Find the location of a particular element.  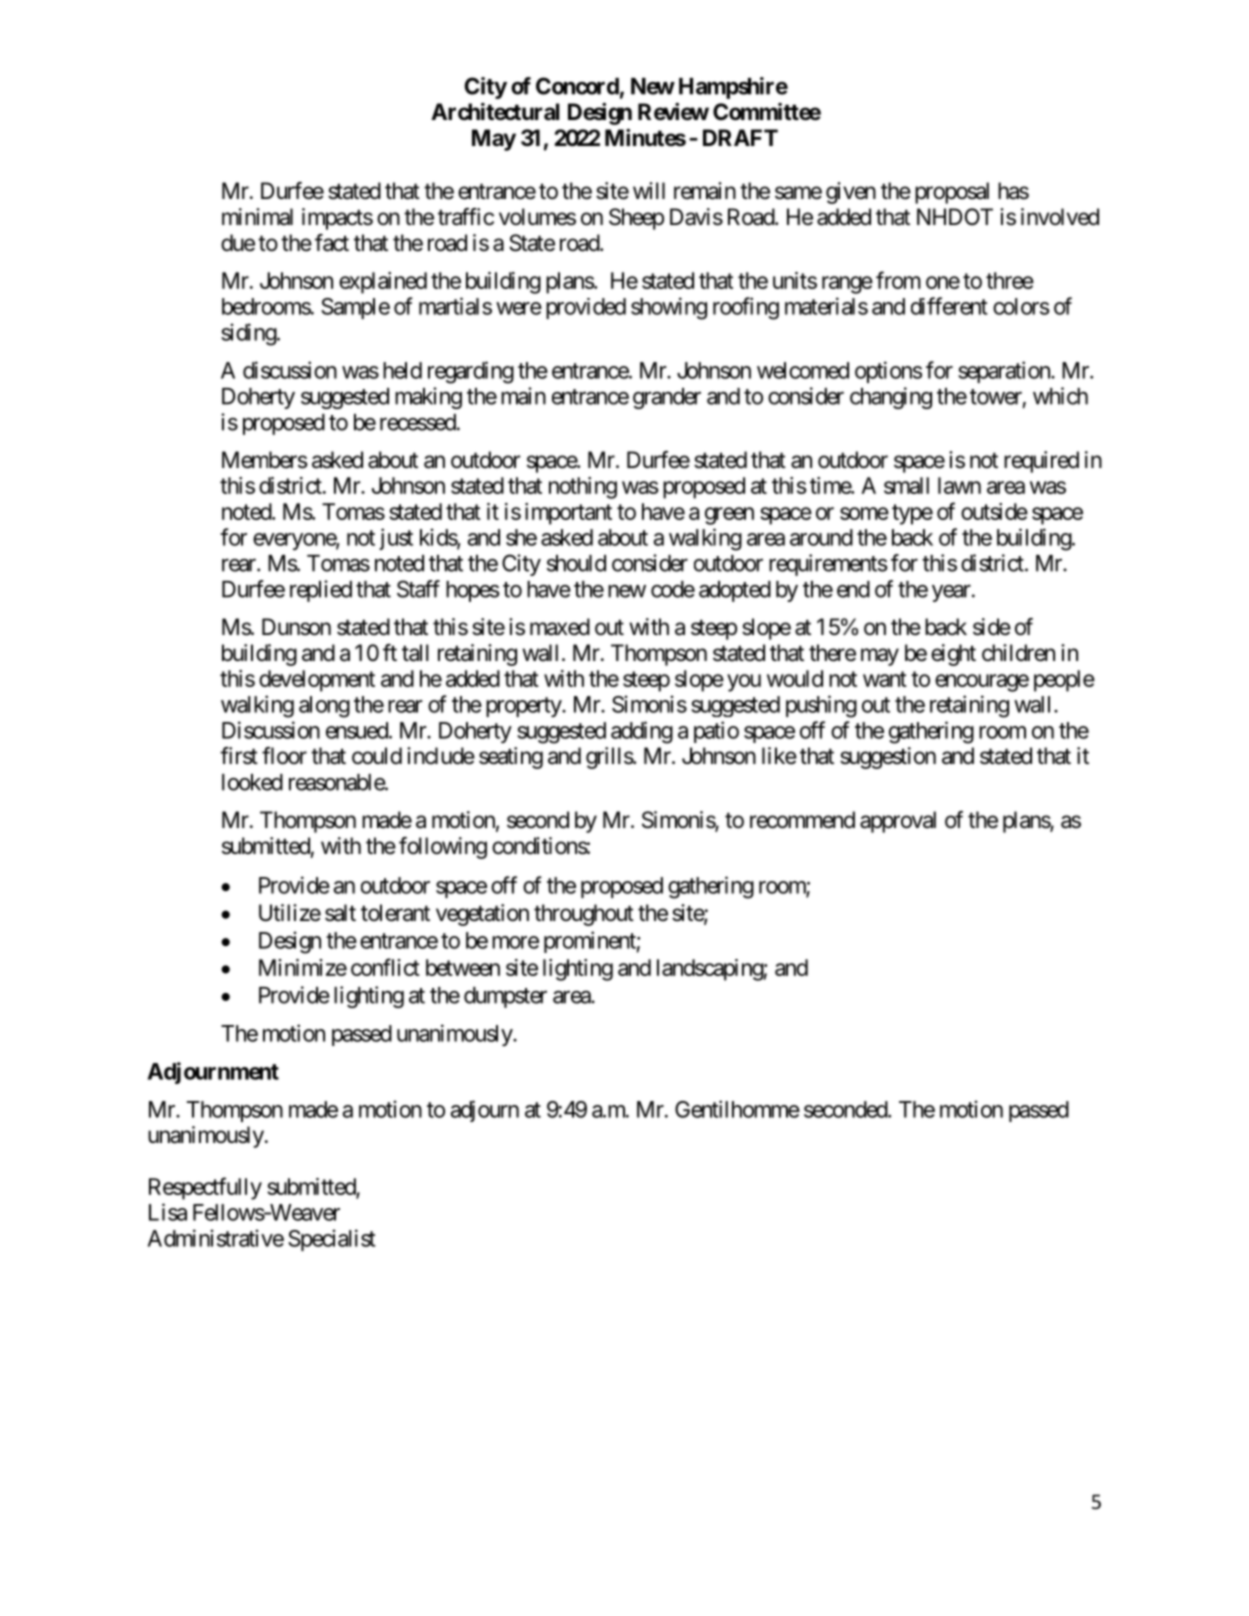

minimal is located at coordinates (257, 217).
